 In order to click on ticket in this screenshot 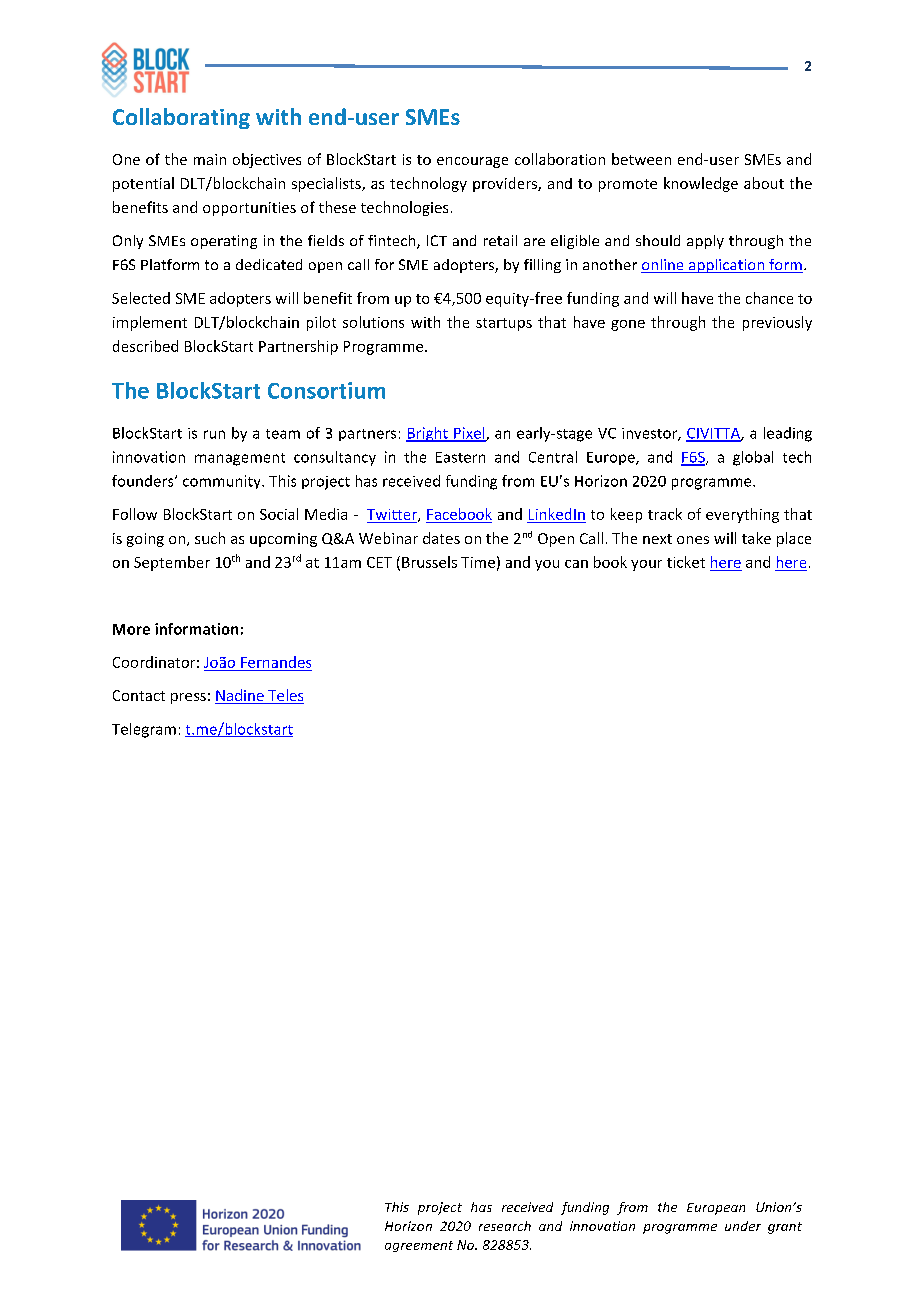, I will do `click(686, 562)`.
